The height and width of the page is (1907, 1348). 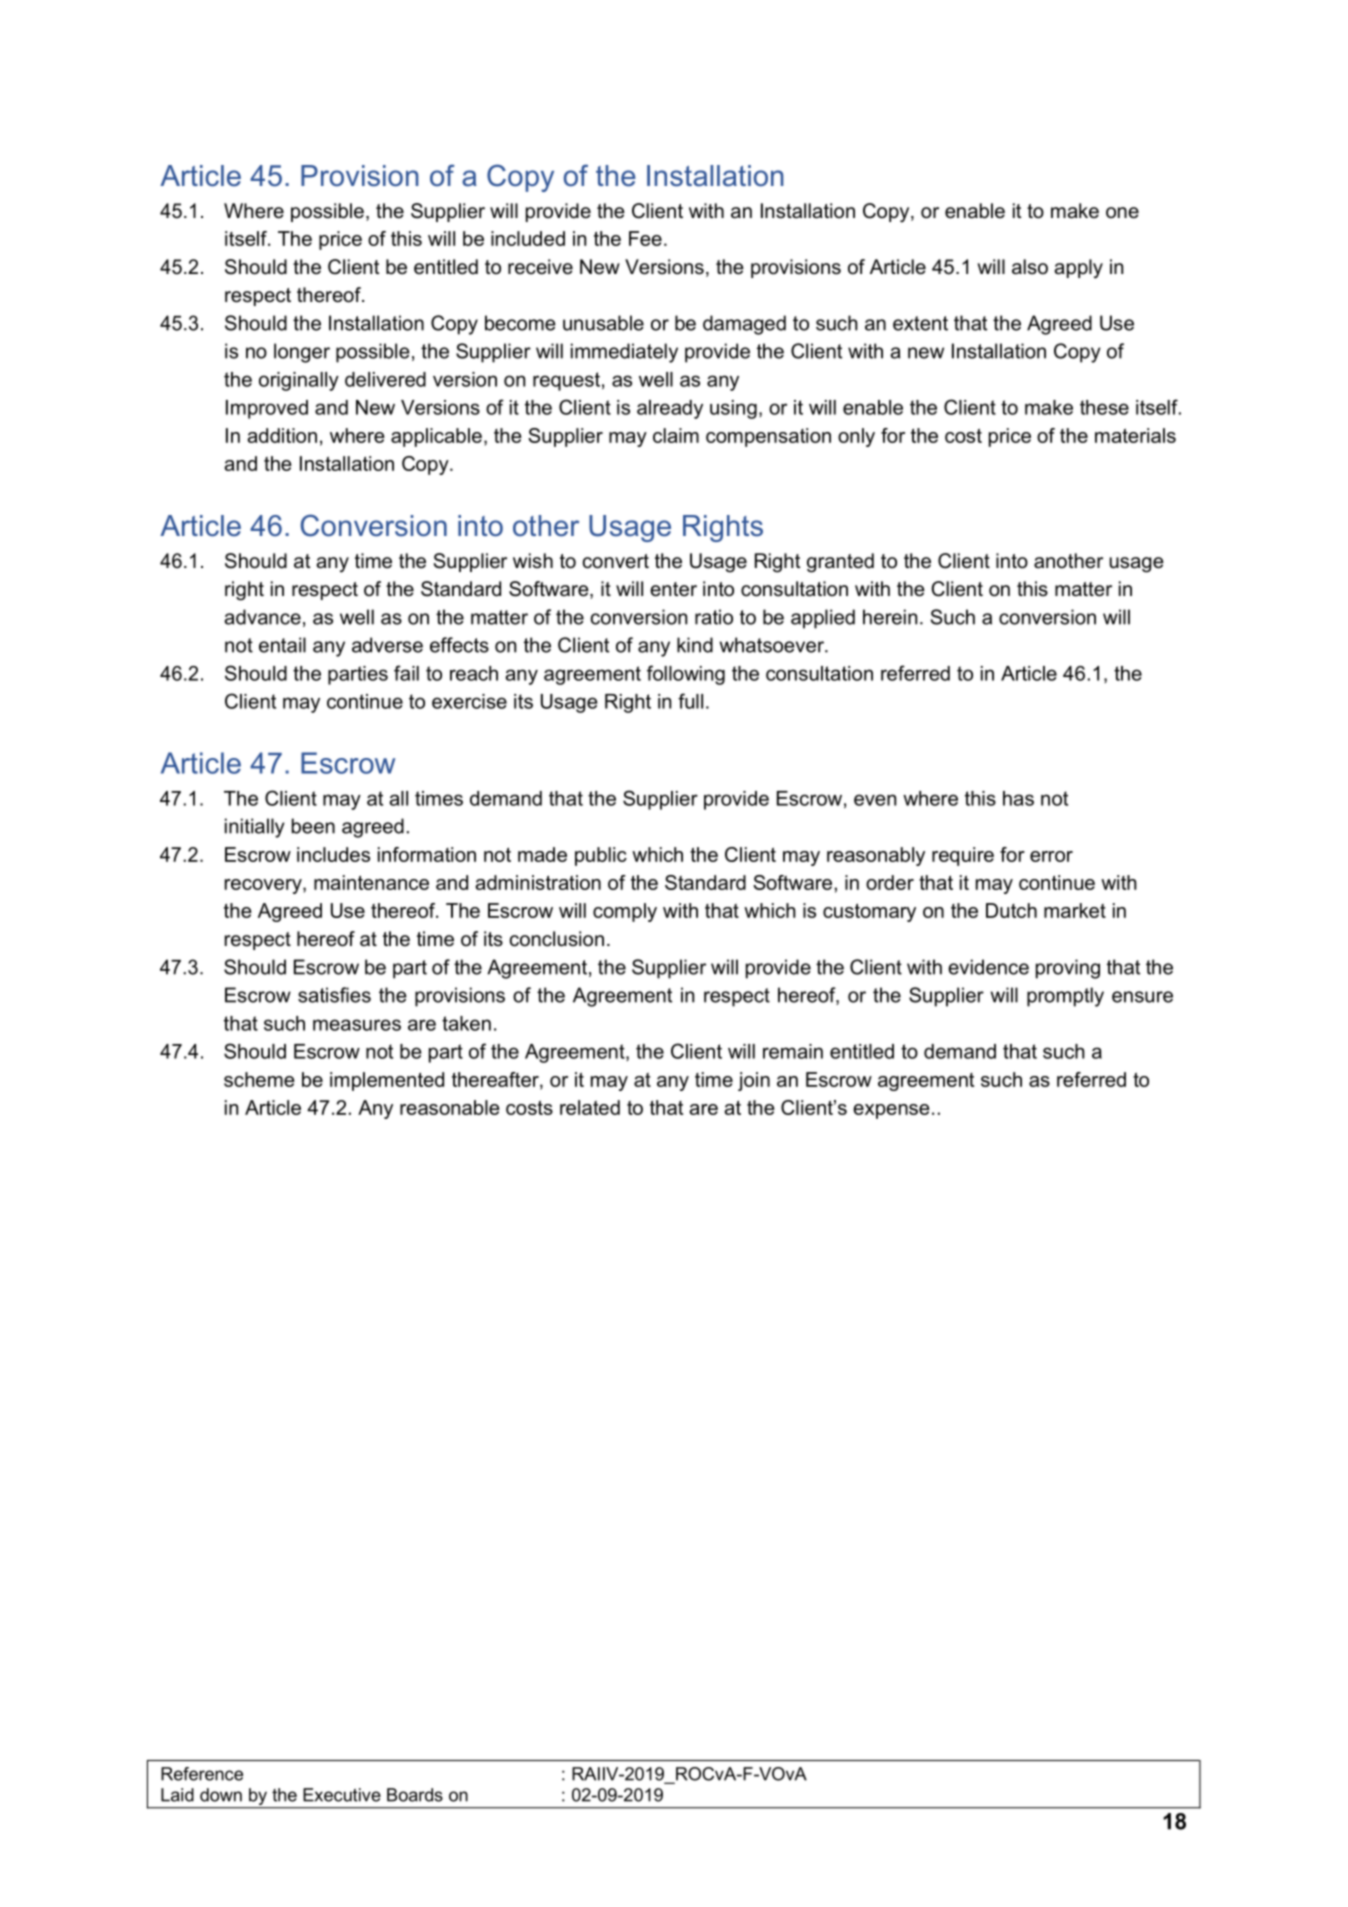 I want to click on also, so click(x=1030, y=267).
